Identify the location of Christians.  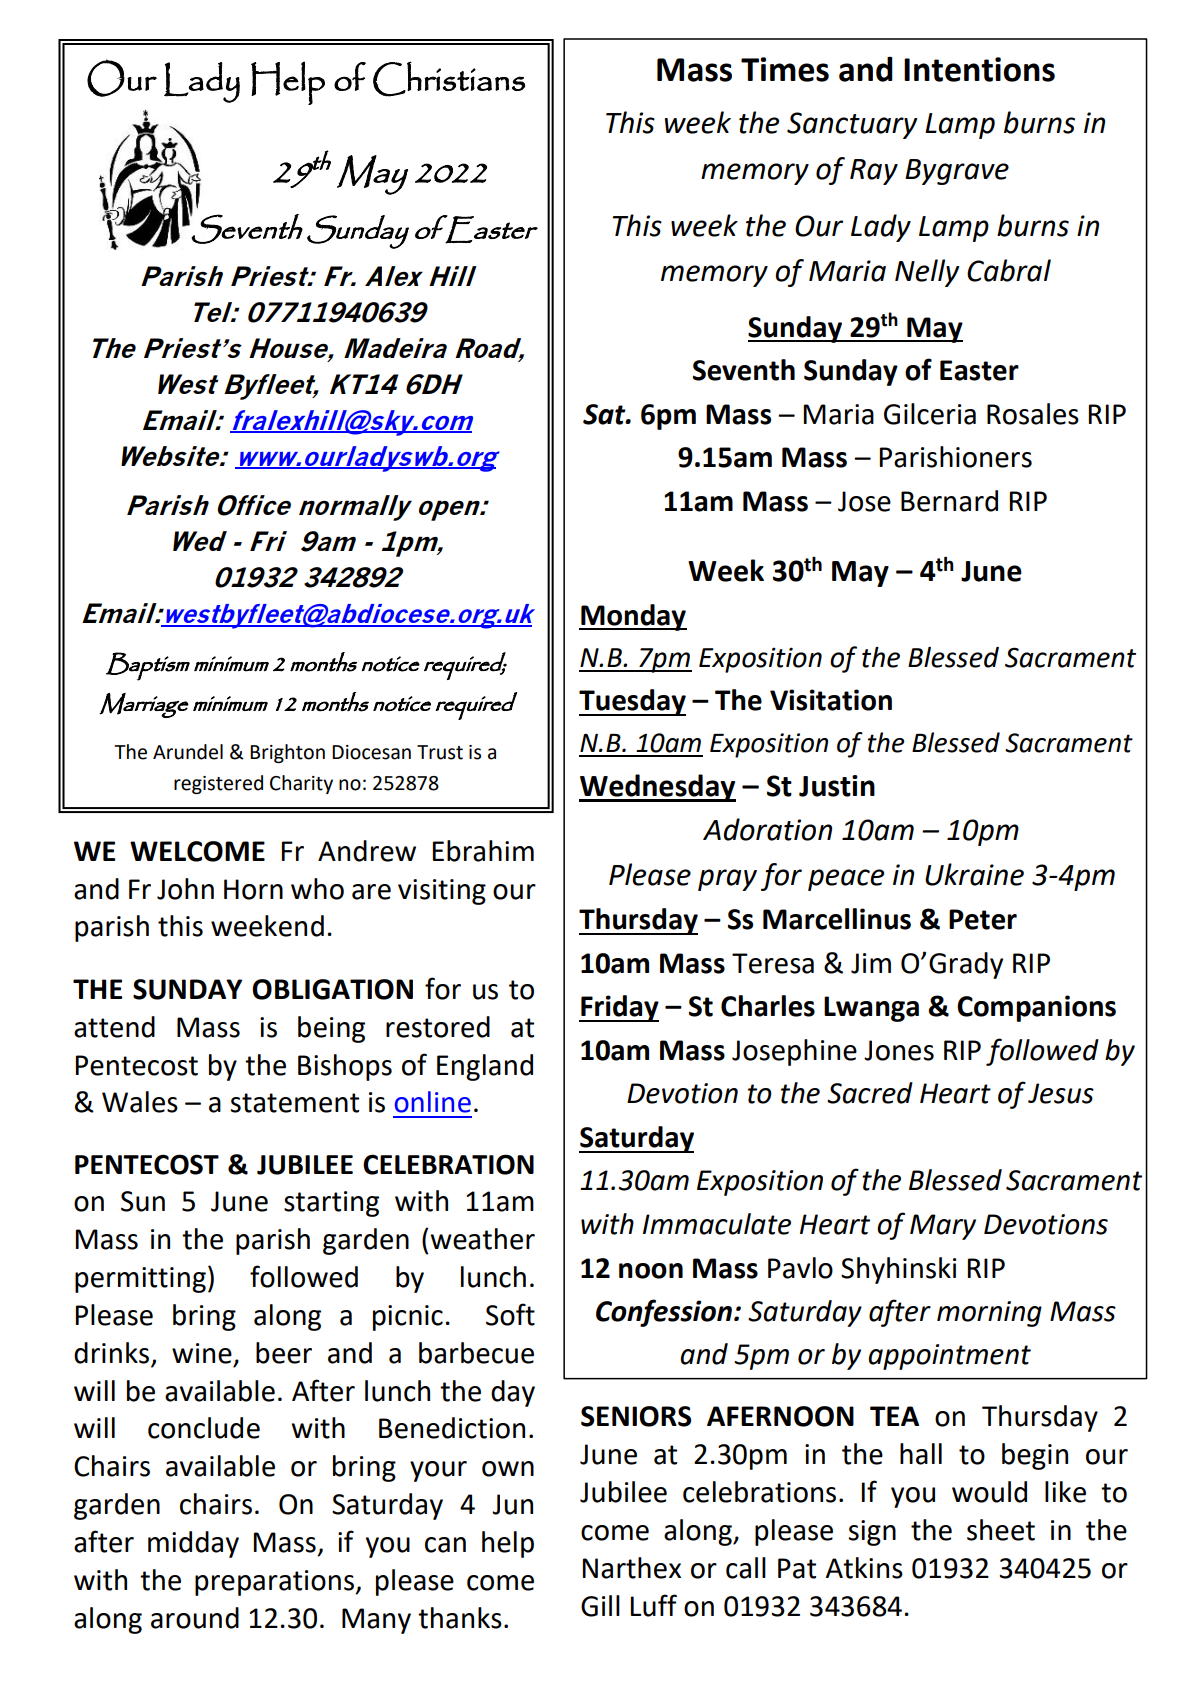
(449, 79).
